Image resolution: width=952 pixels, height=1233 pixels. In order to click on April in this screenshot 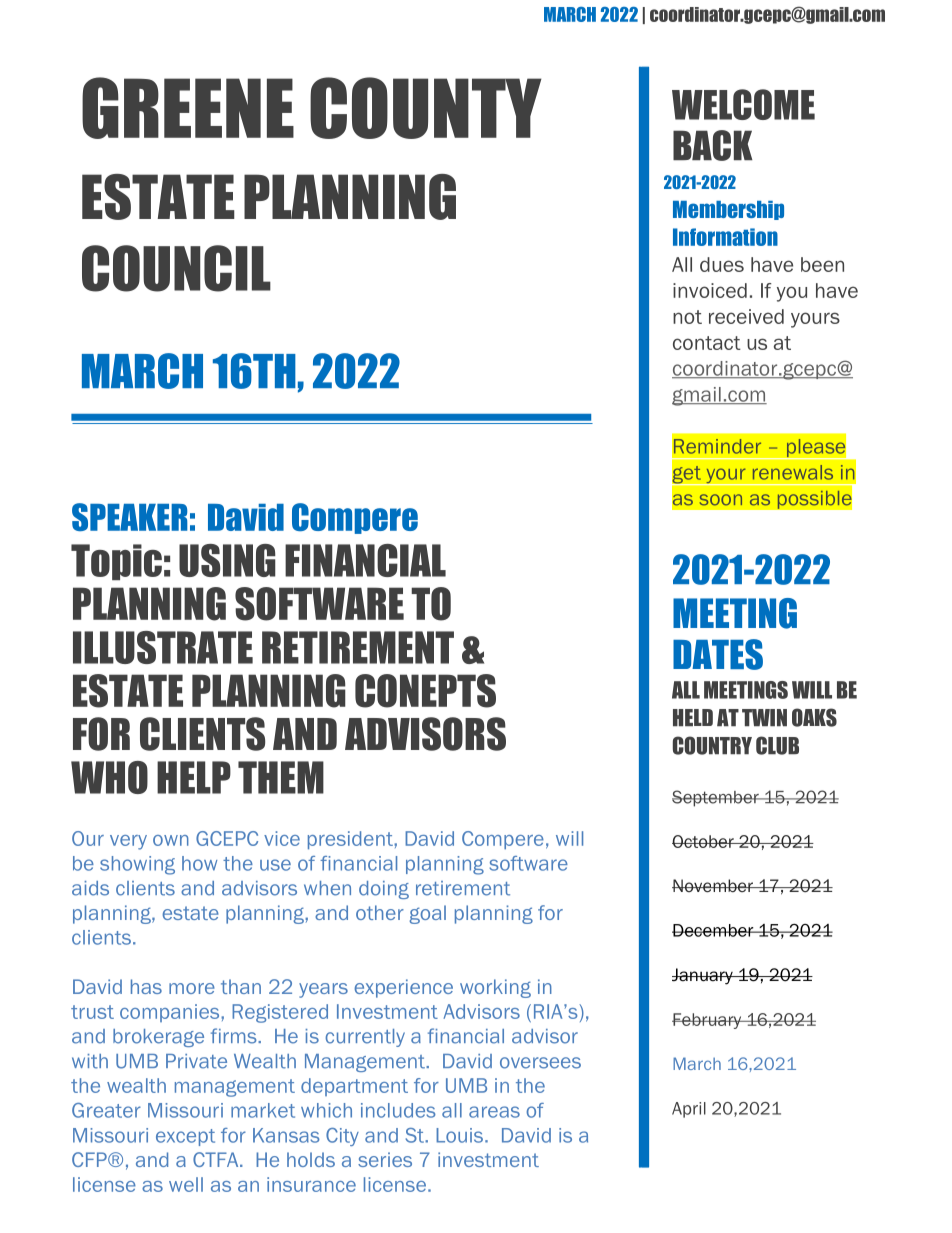, I will do `click(689, 1110)`.
